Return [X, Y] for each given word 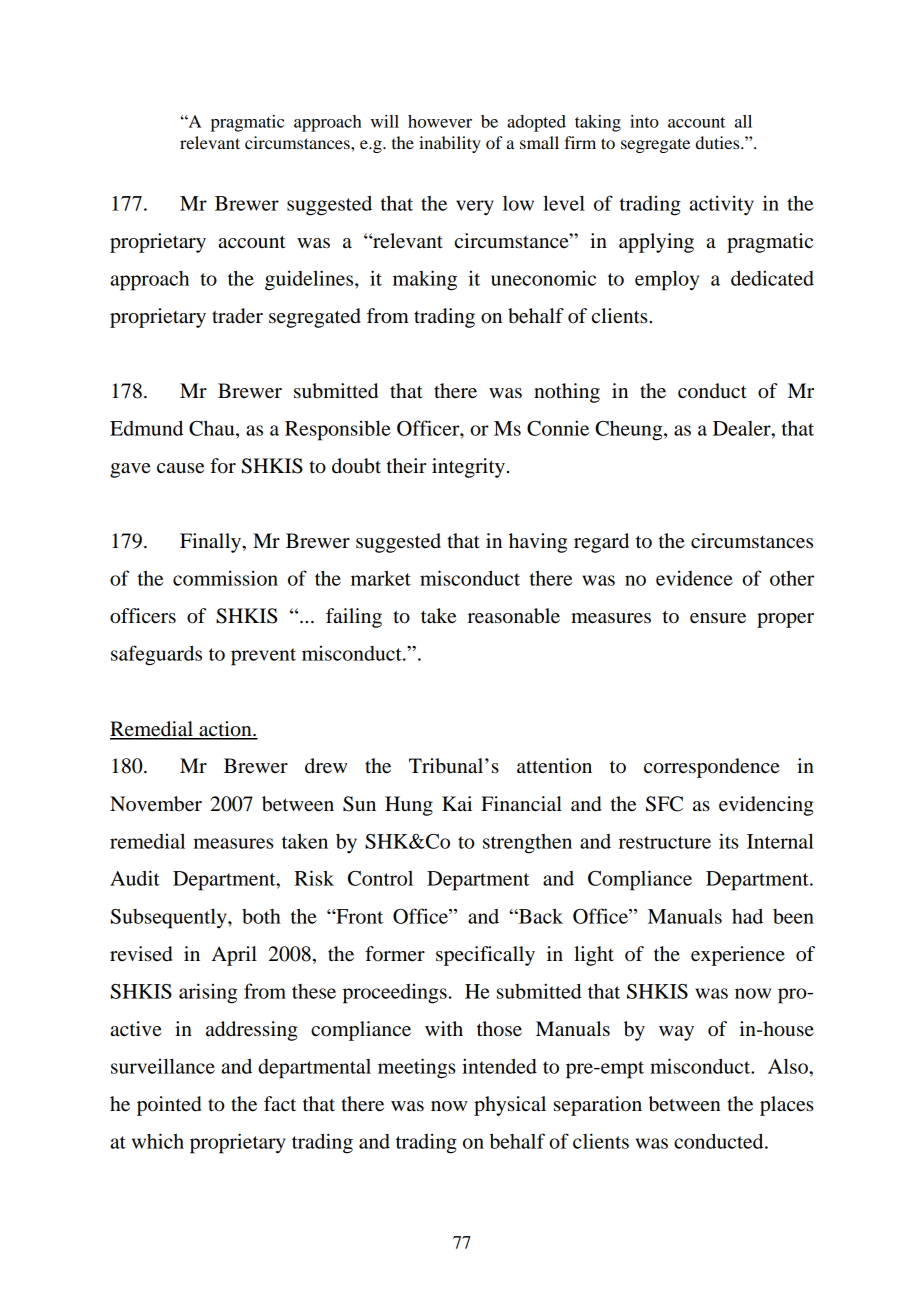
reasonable [514, 616]
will [385, 121]
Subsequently [170, 918]
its [728, 841]
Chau [213, 428]
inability [450, 144]
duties [719, 142]
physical [510, 1106]
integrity [468, 468]
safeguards [156, 655]
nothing [567, 393]
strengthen [527, 844]
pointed [169, 1106]
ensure [718, 618]
